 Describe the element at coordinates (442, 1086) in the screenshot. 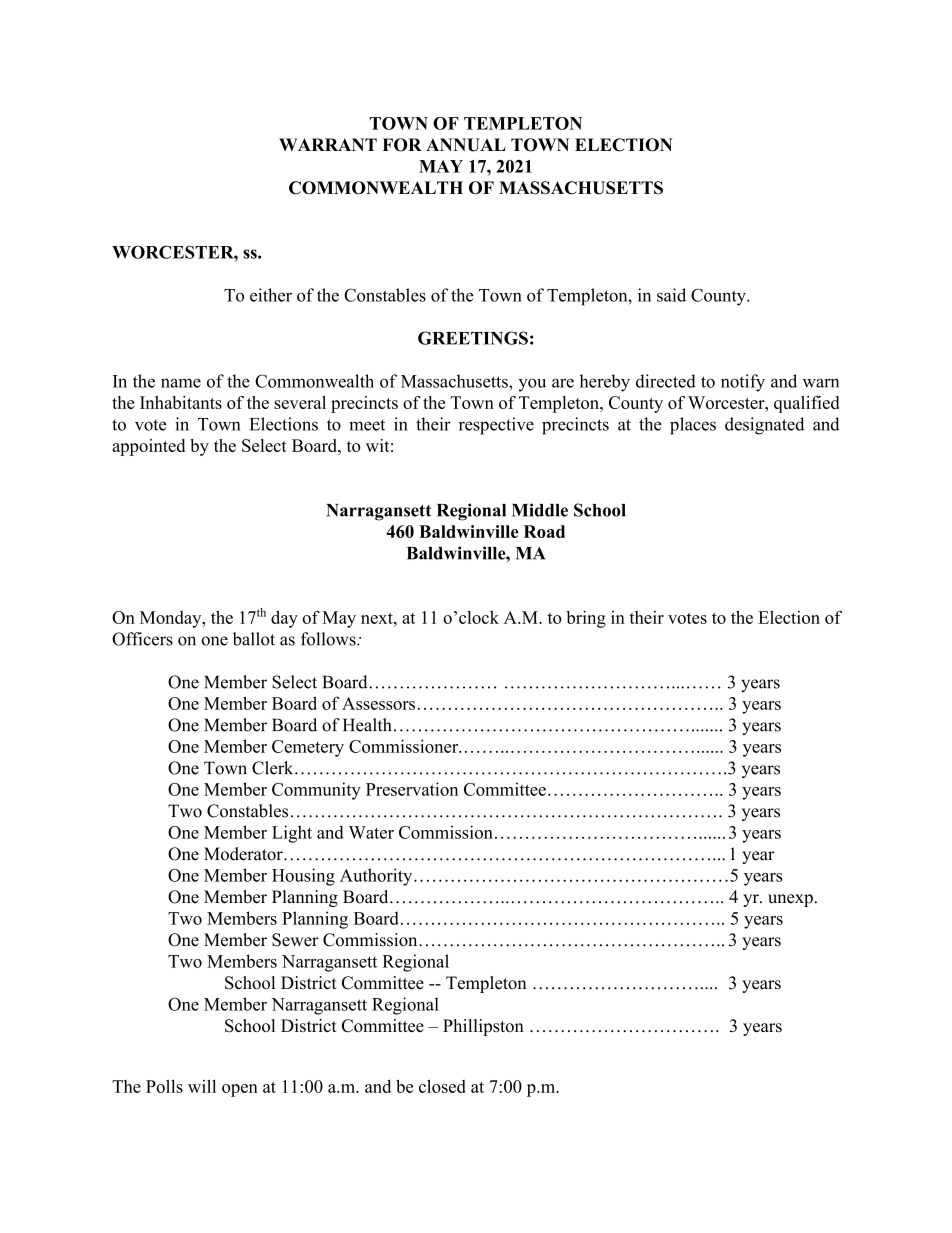

I see `closed` at that location.
